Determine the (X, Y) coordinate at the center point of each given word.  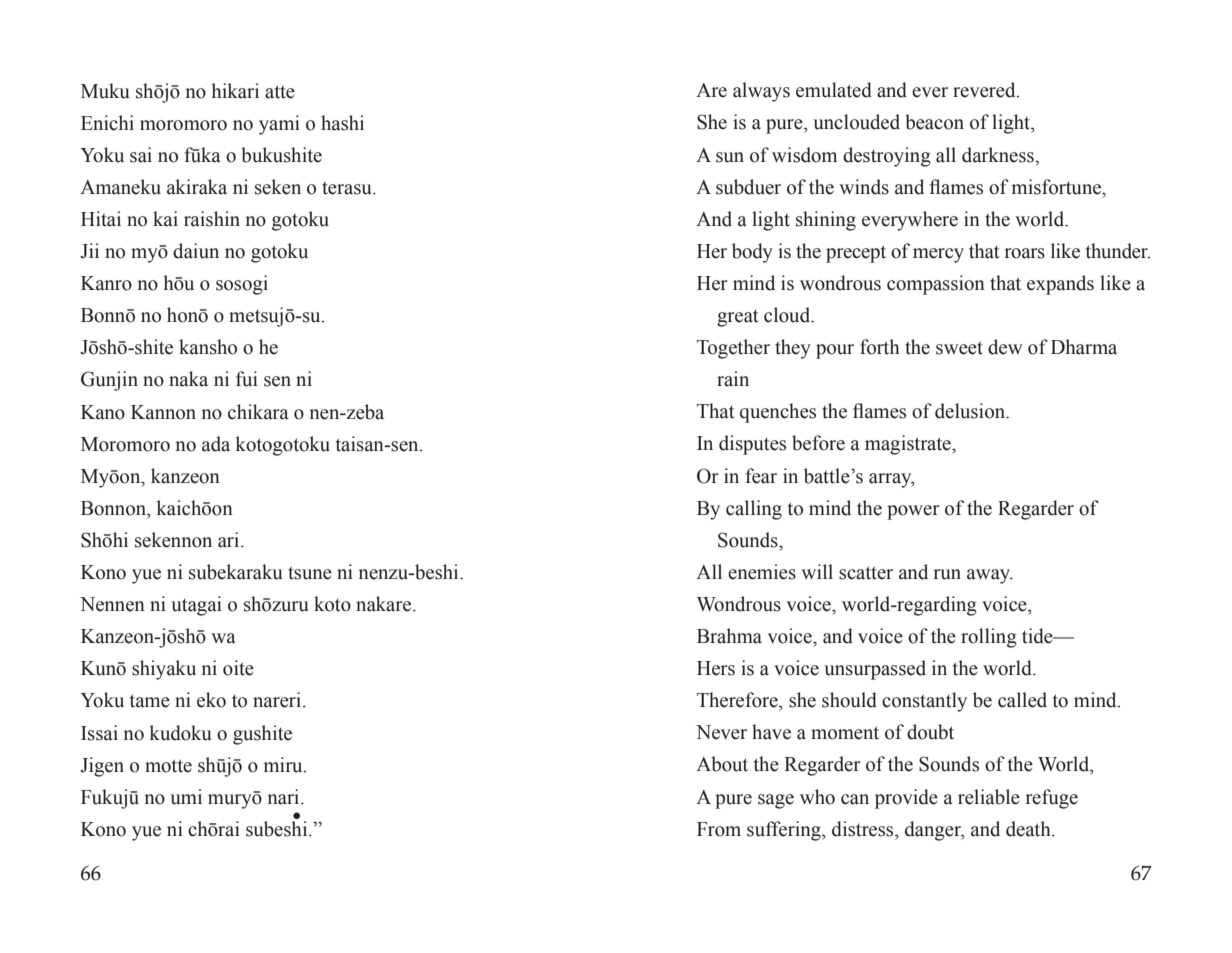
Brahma (729, 636)
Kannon (163, 412)
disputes (752, 445)
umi (186, 797)
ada (216, 444)
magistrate (909, 445)
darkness (999, 155)
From (719, 829)
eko (211, 700)
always (761, 92)
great (737, 318)
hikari (235, 91)
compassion (936, 285)
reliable (989, 797)
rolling (989, 638)
